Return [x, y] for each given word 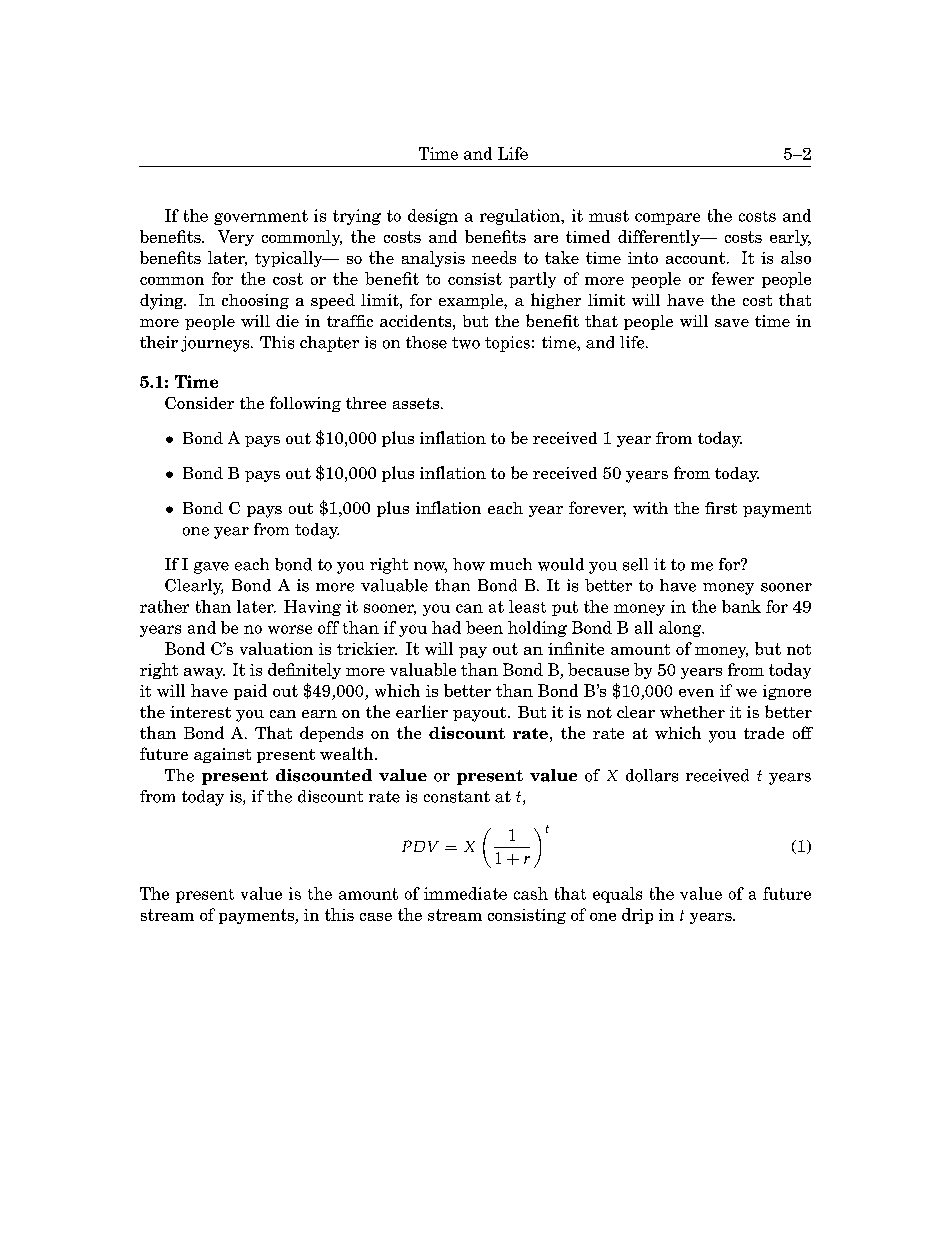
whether [692, 712]
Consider [199, 403]
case [376, 917]
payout [481, 714]
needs [494, 257]
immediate [465, 893]
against [222, 755]
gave [211, 568]
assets [417, 403]
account [695, 258]
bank [741, 606]
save [732, 323]
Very [236, 238]
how [469, 564]
